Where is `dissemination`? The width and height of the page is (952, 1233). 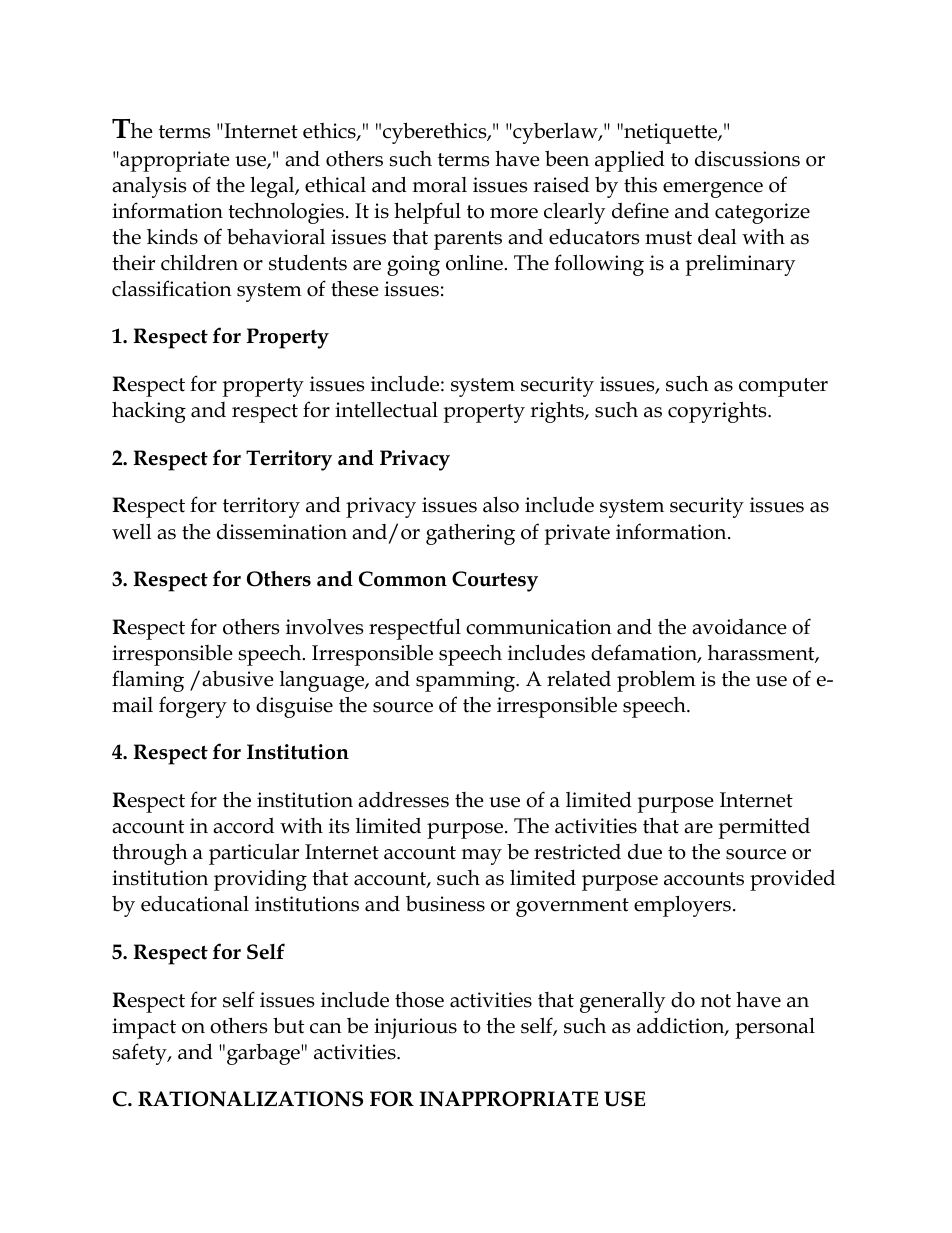
dissemination is located at coordinates (282, 531).
